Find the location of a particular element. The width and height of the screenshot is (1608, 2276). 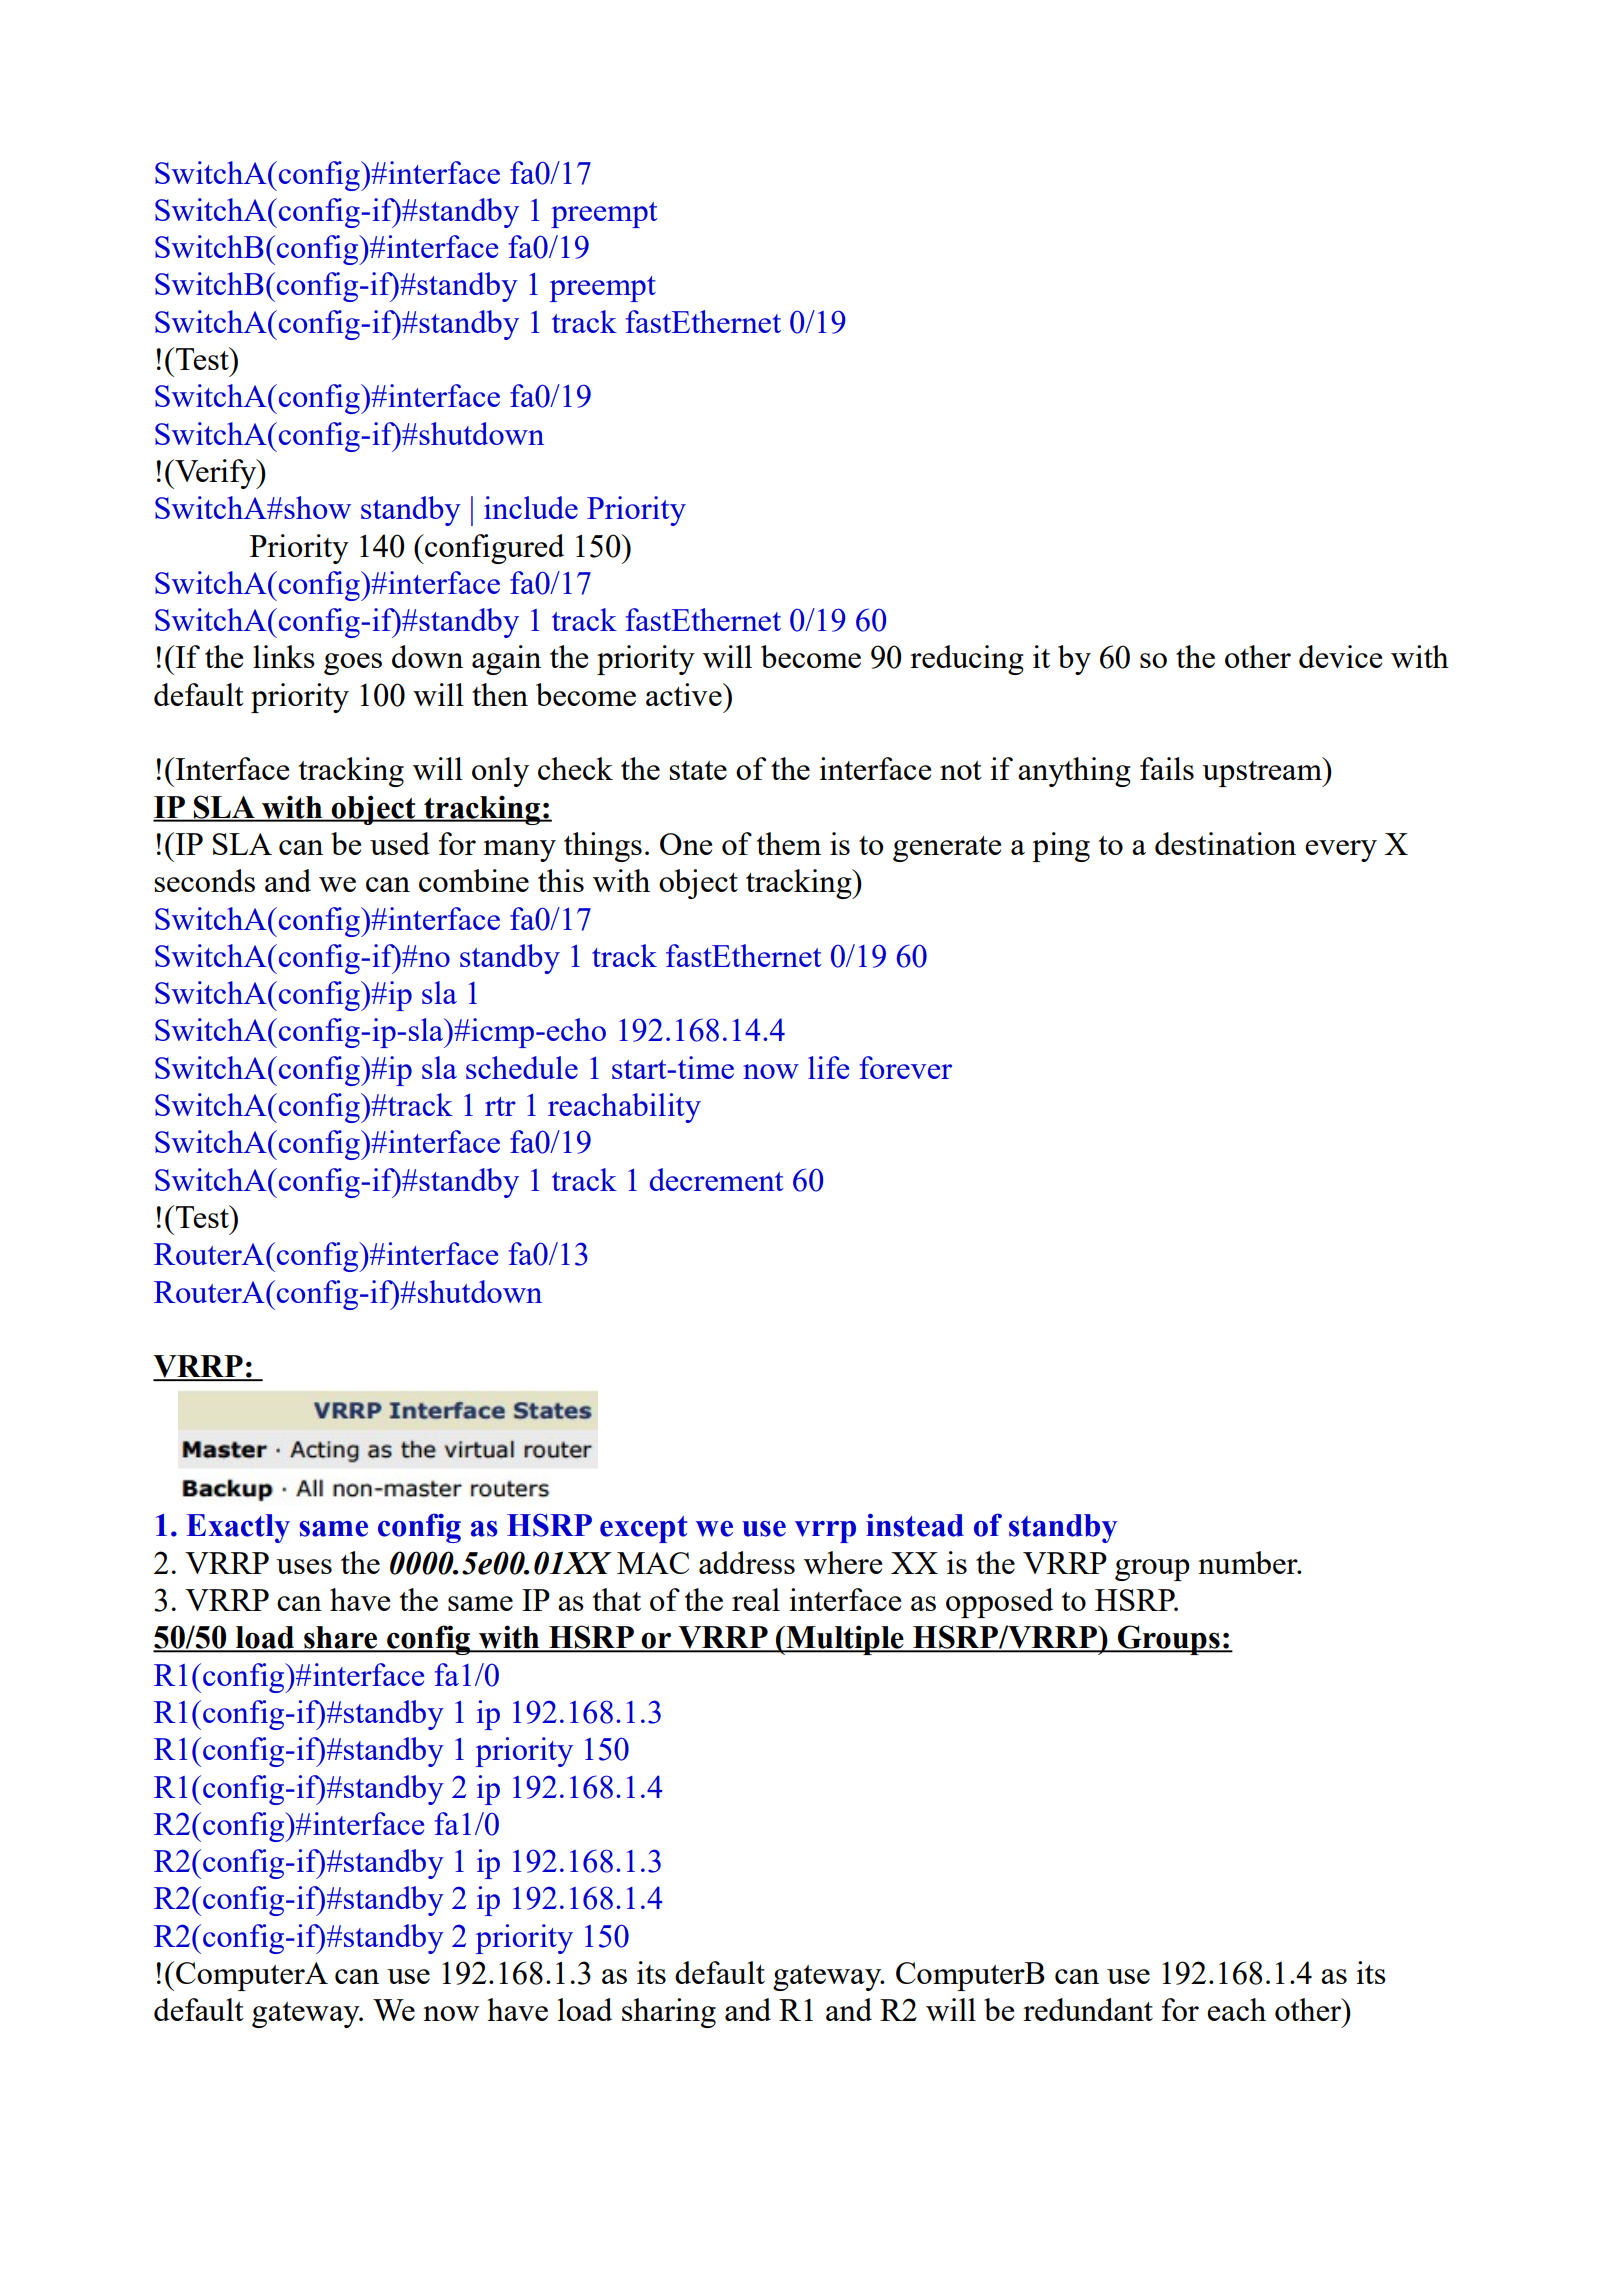

forever is located at coordinates (906, 1067).
